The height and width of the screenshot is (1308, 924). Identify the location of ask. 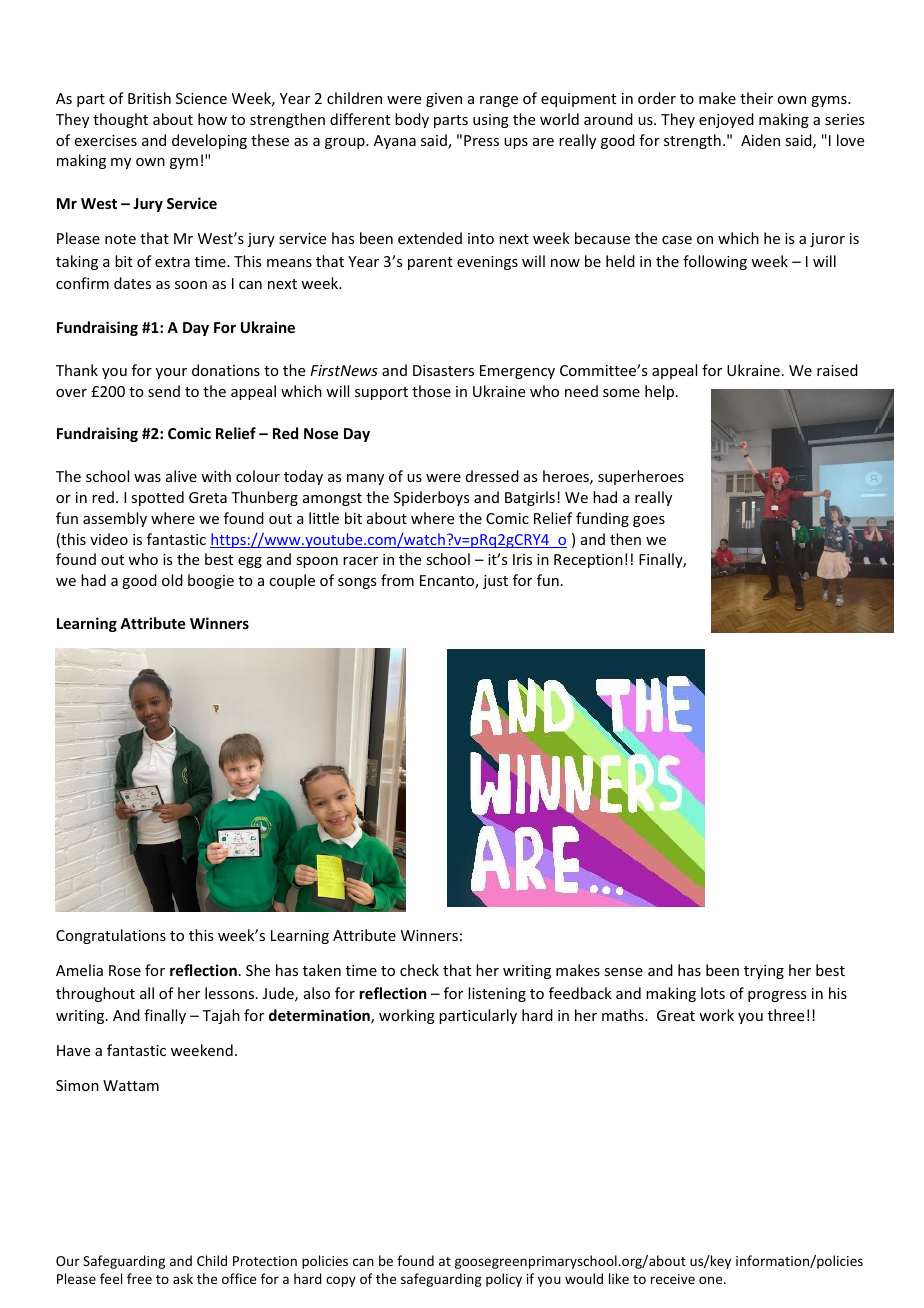
(183, 1278).
